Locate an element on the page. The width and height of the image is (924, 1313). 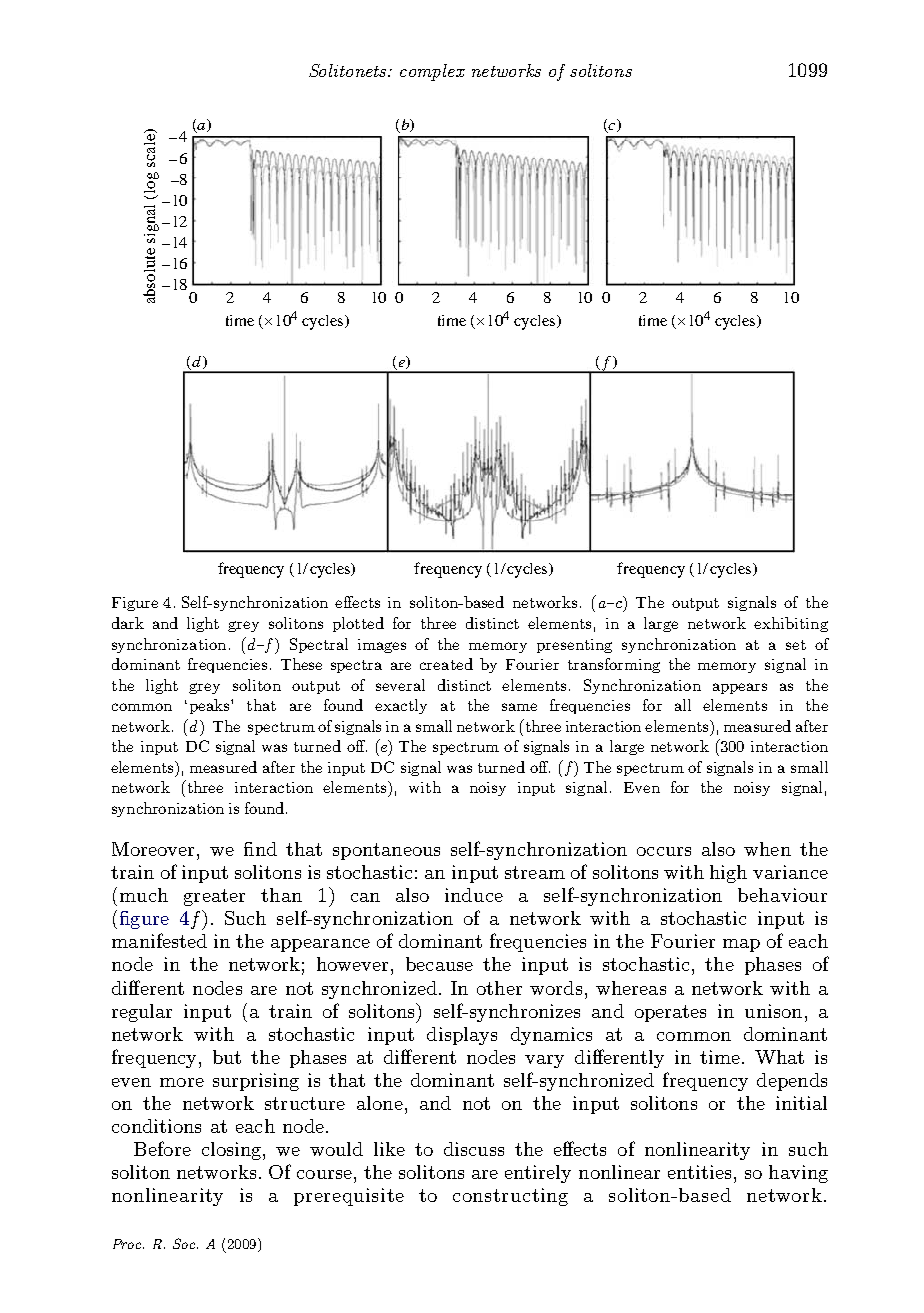
set is located at coordinates (796, 645).
